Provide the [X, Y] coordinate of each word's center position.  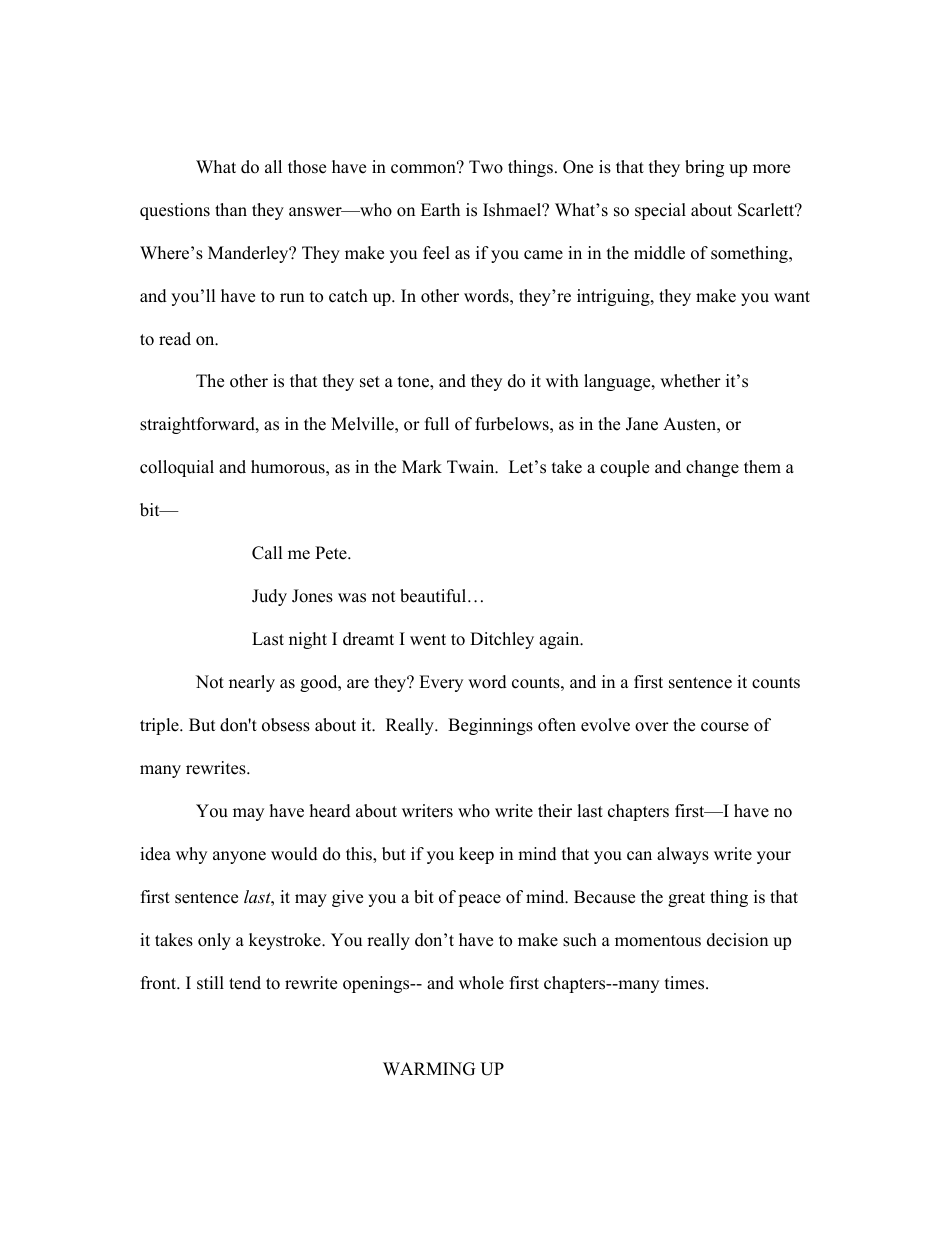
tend [245, 983]
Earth [440, 209]
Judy [269, 597]
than [231, 209]
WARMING [429, 1069]
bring [704, 168]
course [725, 727]
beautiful [434, 596]
